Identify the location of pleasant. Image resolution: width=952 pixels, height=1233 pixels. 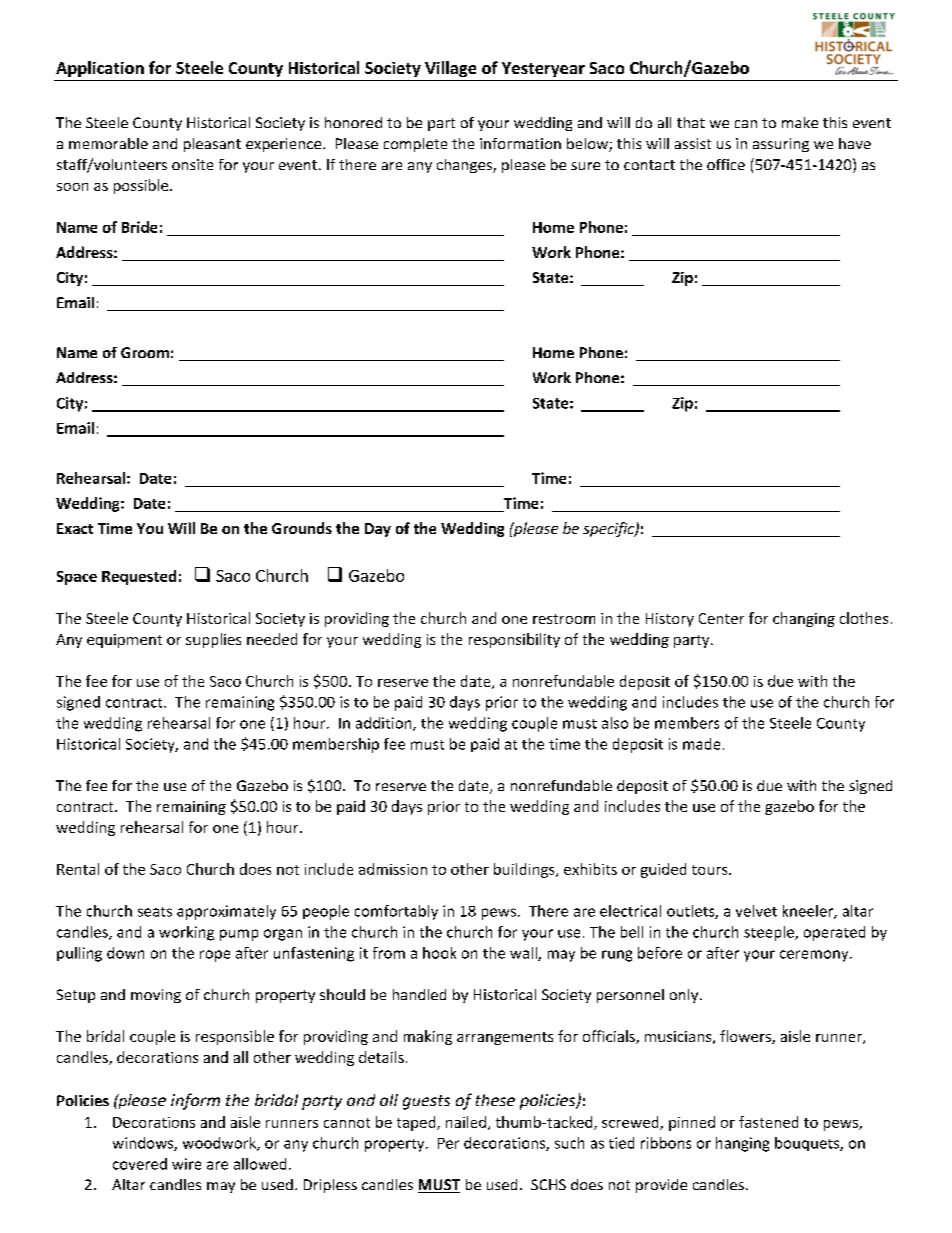
(212, 145).
